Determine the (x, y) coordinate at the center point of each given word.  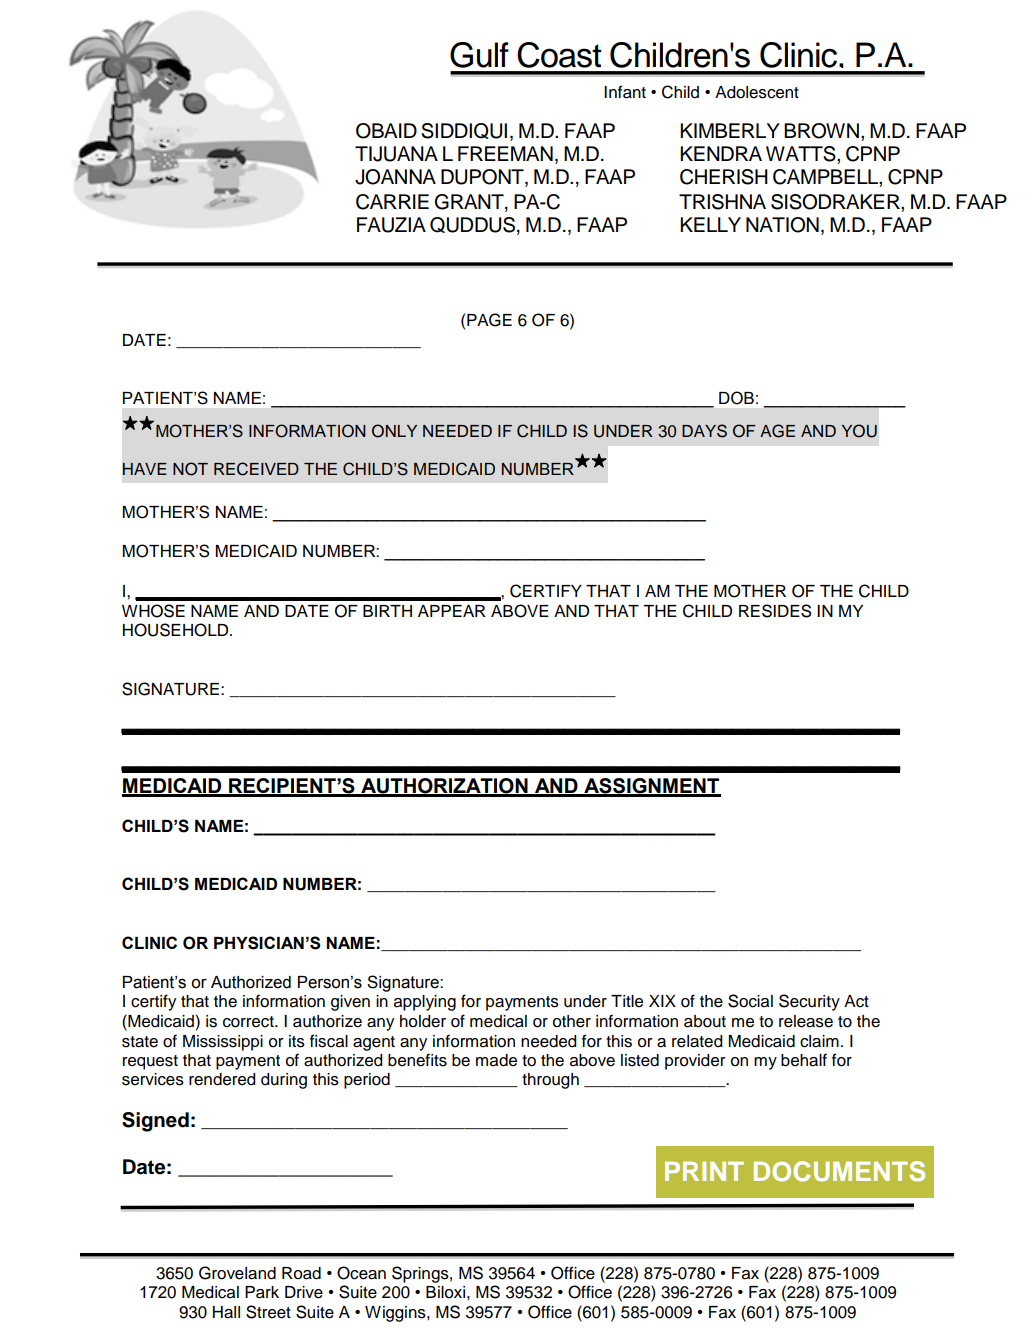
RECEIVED (256, 469)
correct (249, 1022)
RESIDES (775, 611)
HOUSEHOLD (177, 630)
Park (262, 1292)
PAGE (489, 320)
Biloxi (445, 1292)
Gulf (479, 55)
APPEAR (452, 611)
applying (425, 1003)
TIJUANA (396, 154)
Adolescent (757, 92)
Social (750, 1001)
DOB (736, 398)
